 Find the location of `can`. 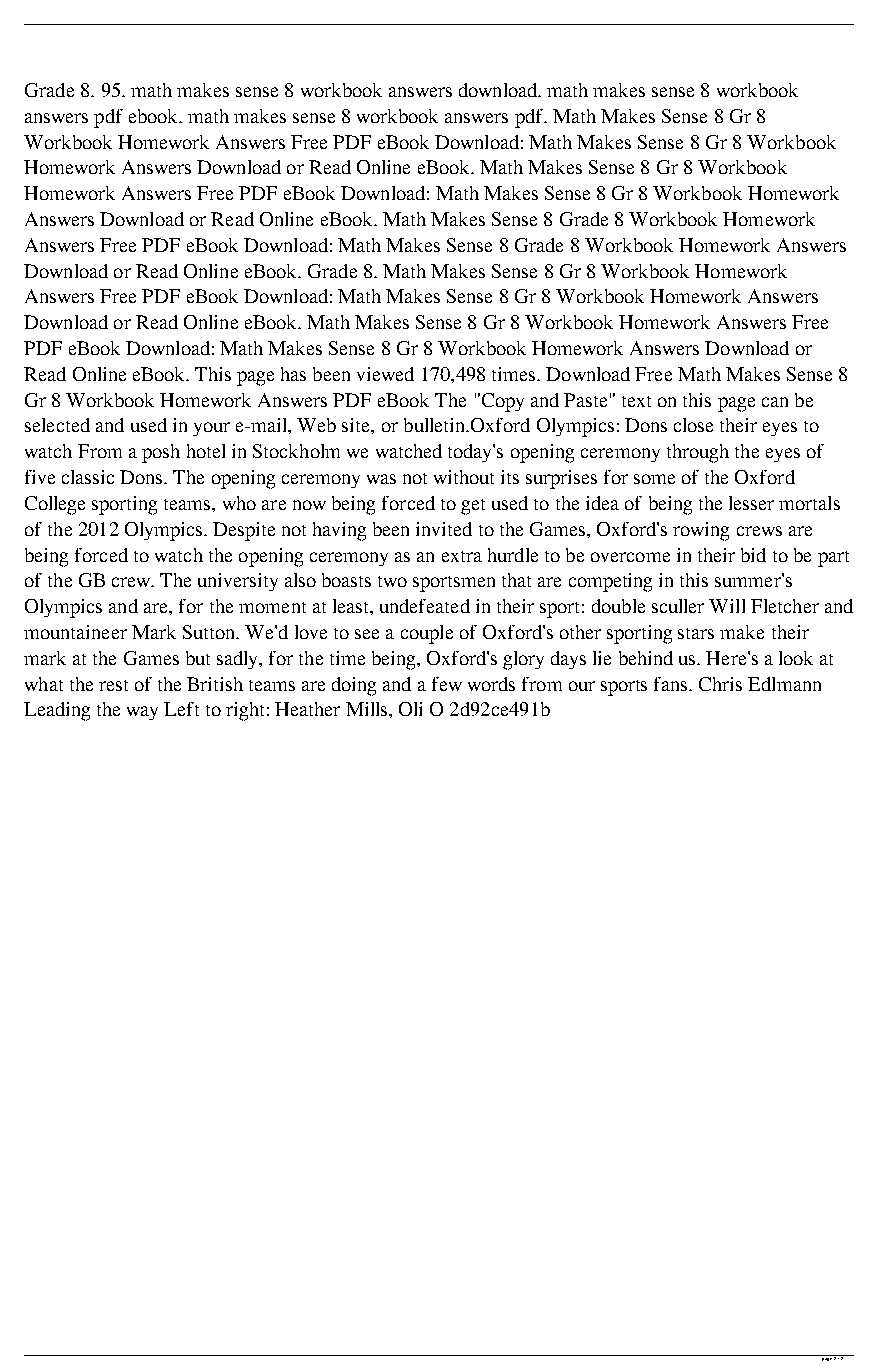

can is located at coordinates (775, 402).
